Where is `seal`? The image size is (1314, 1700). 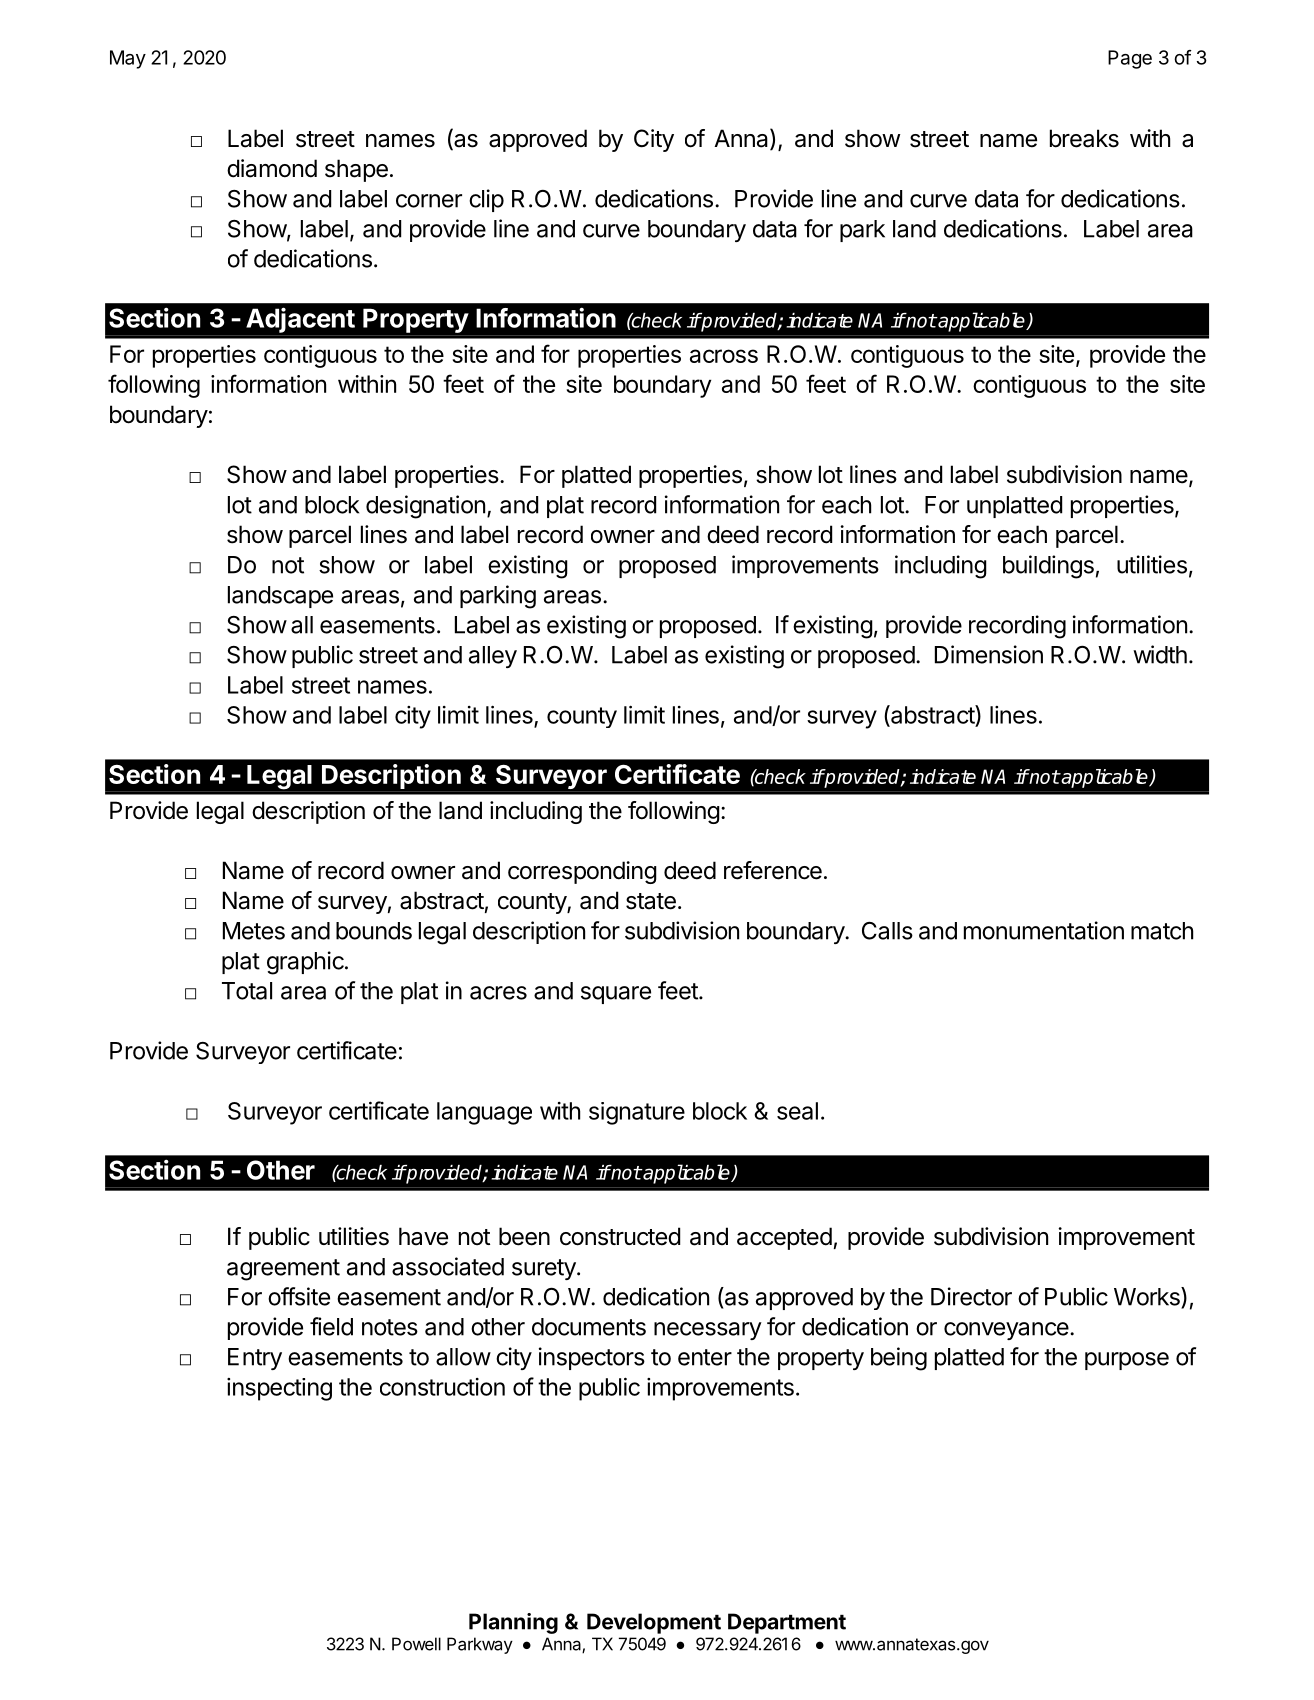
seal is located at coordinates (797, 1111).
